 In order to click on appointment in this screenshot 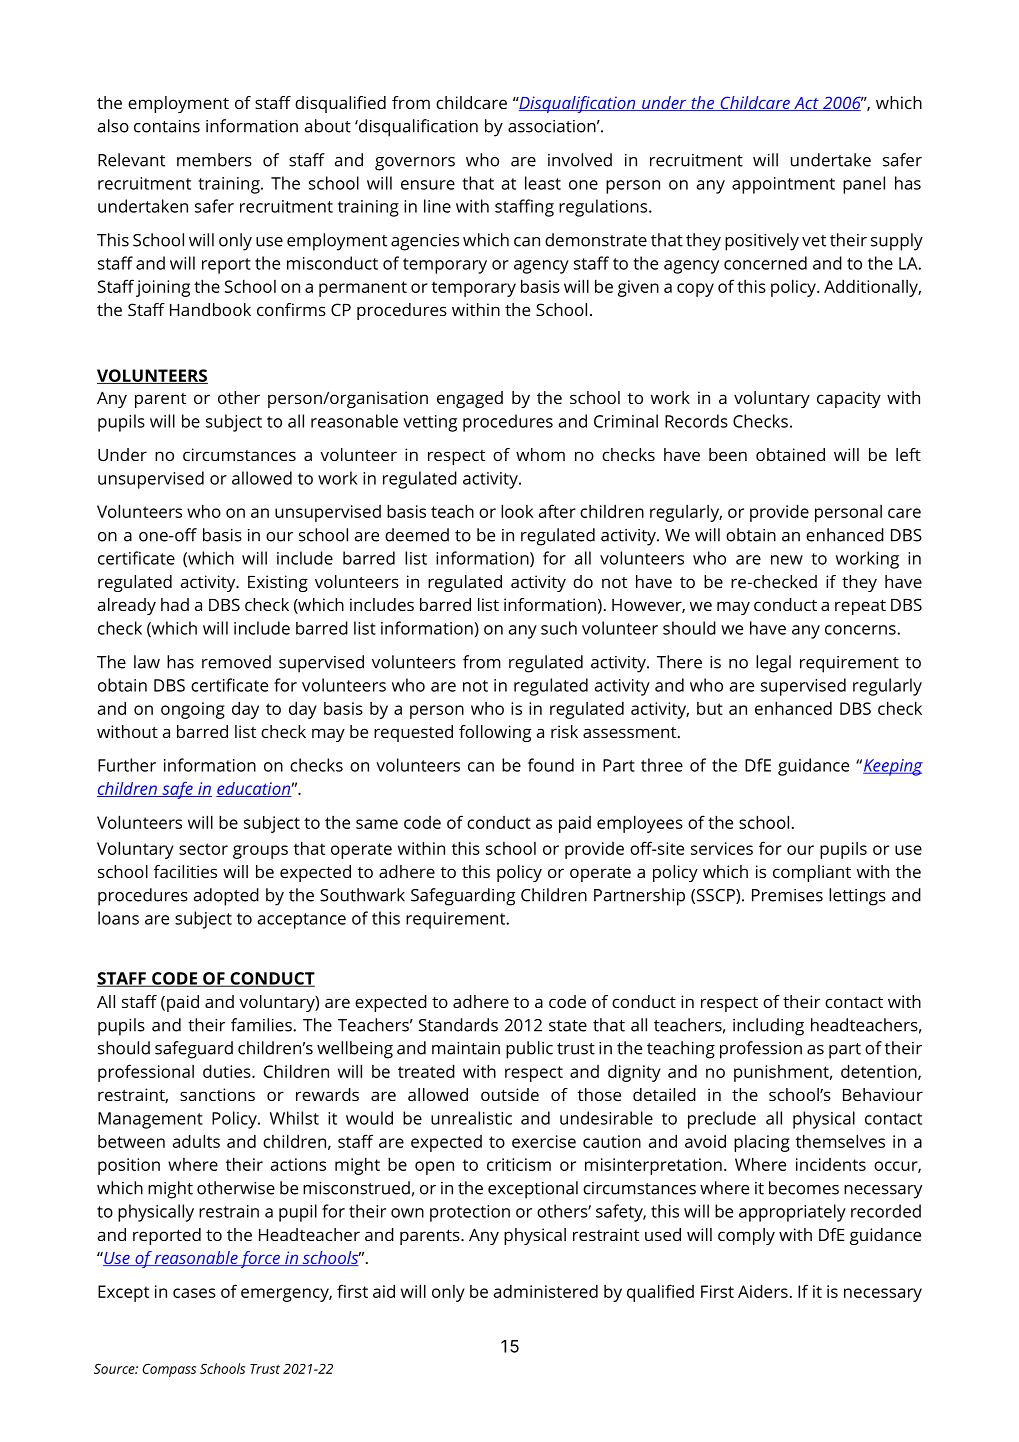, I will do `click(783, 185)`.
